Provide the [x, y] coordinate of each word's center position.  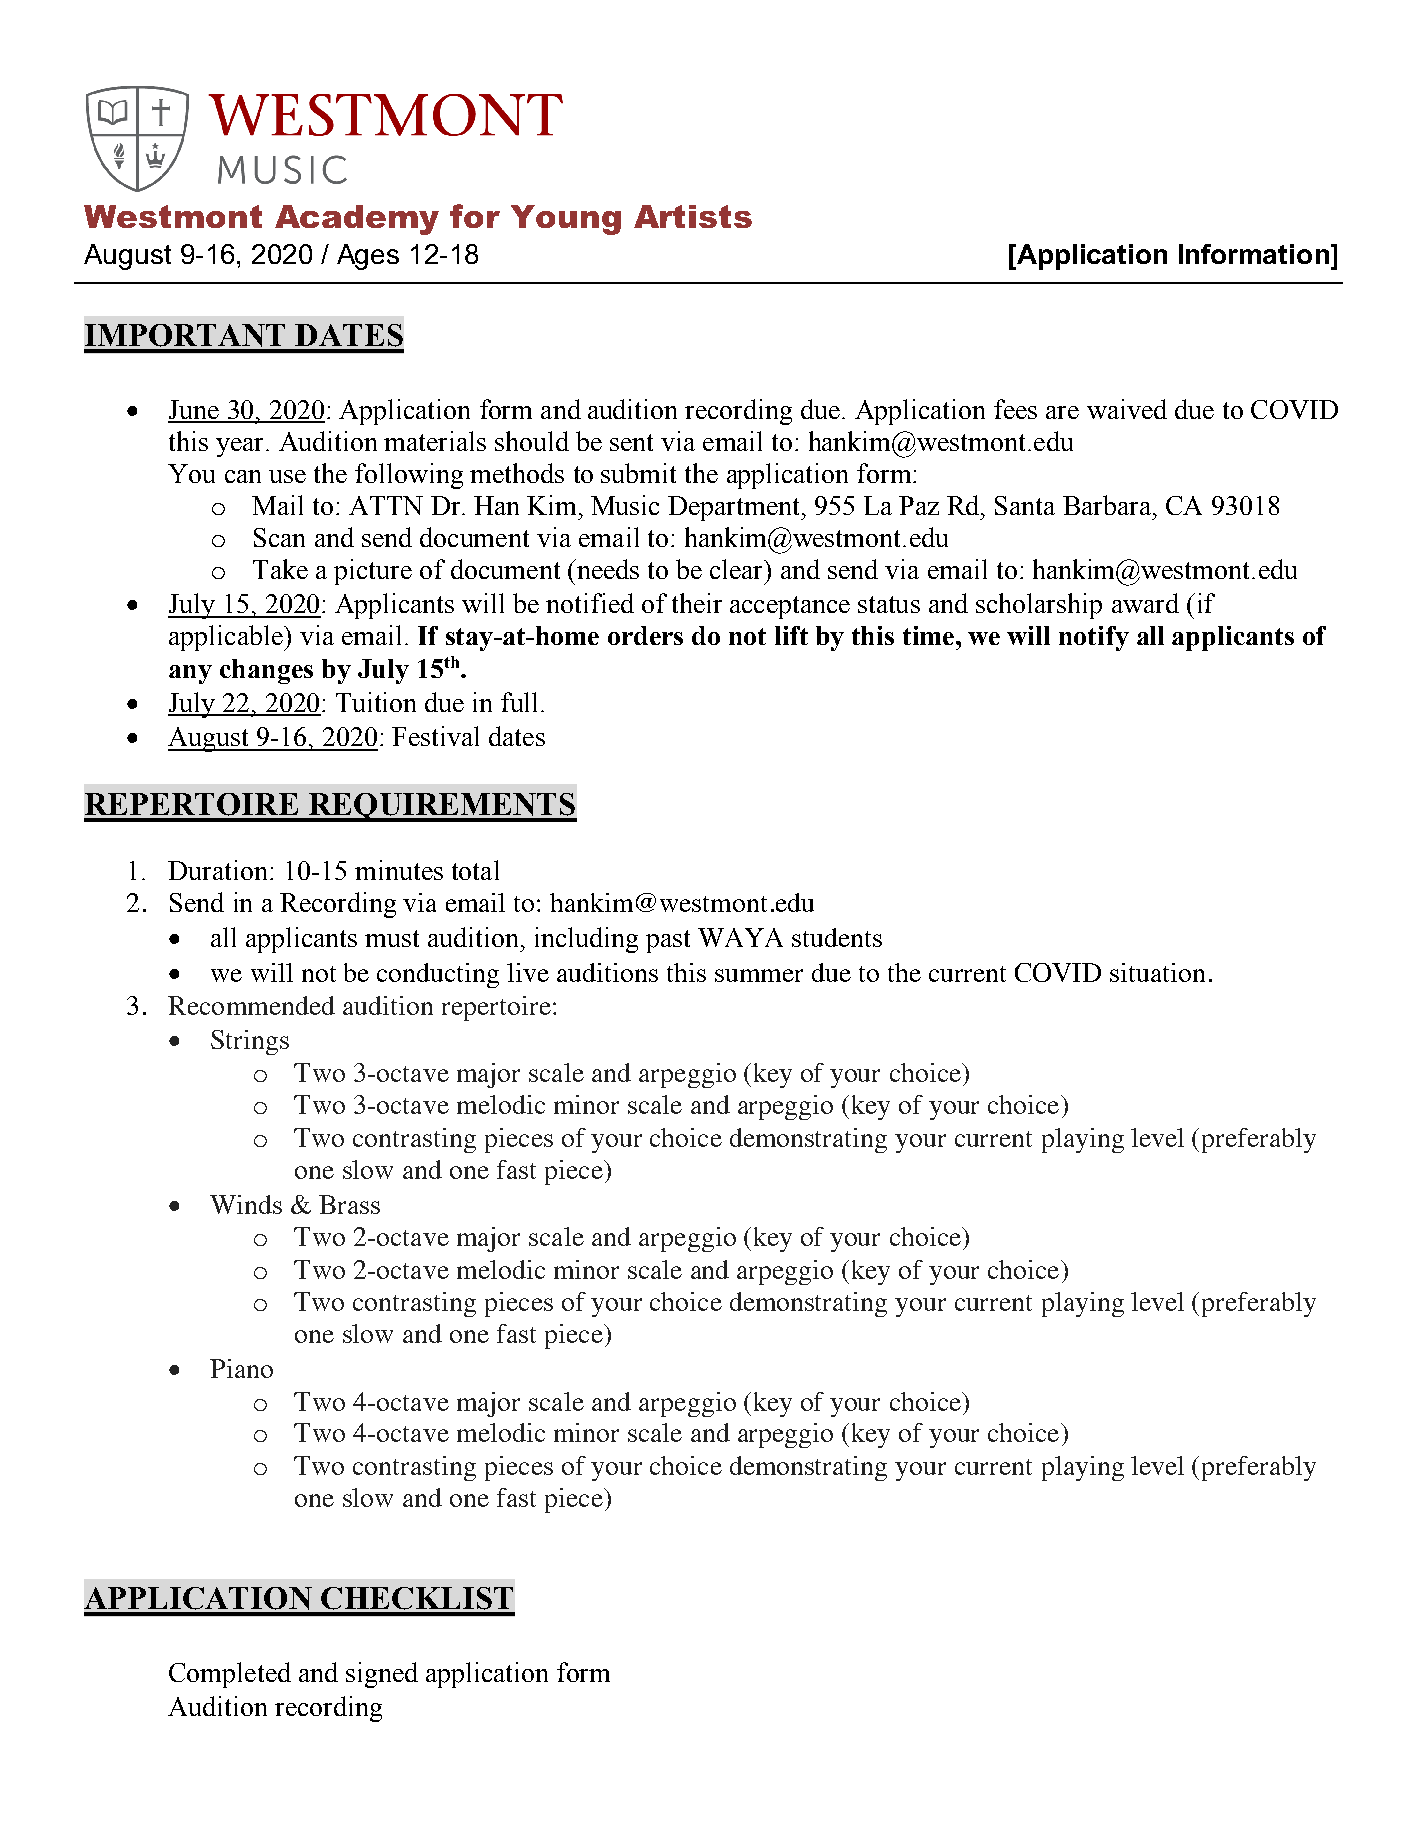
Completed [230, 1675]
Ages [368, 257]
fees [1015, 409]
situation [1157, 972]
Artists [693, 216]
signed [382, 1675]
